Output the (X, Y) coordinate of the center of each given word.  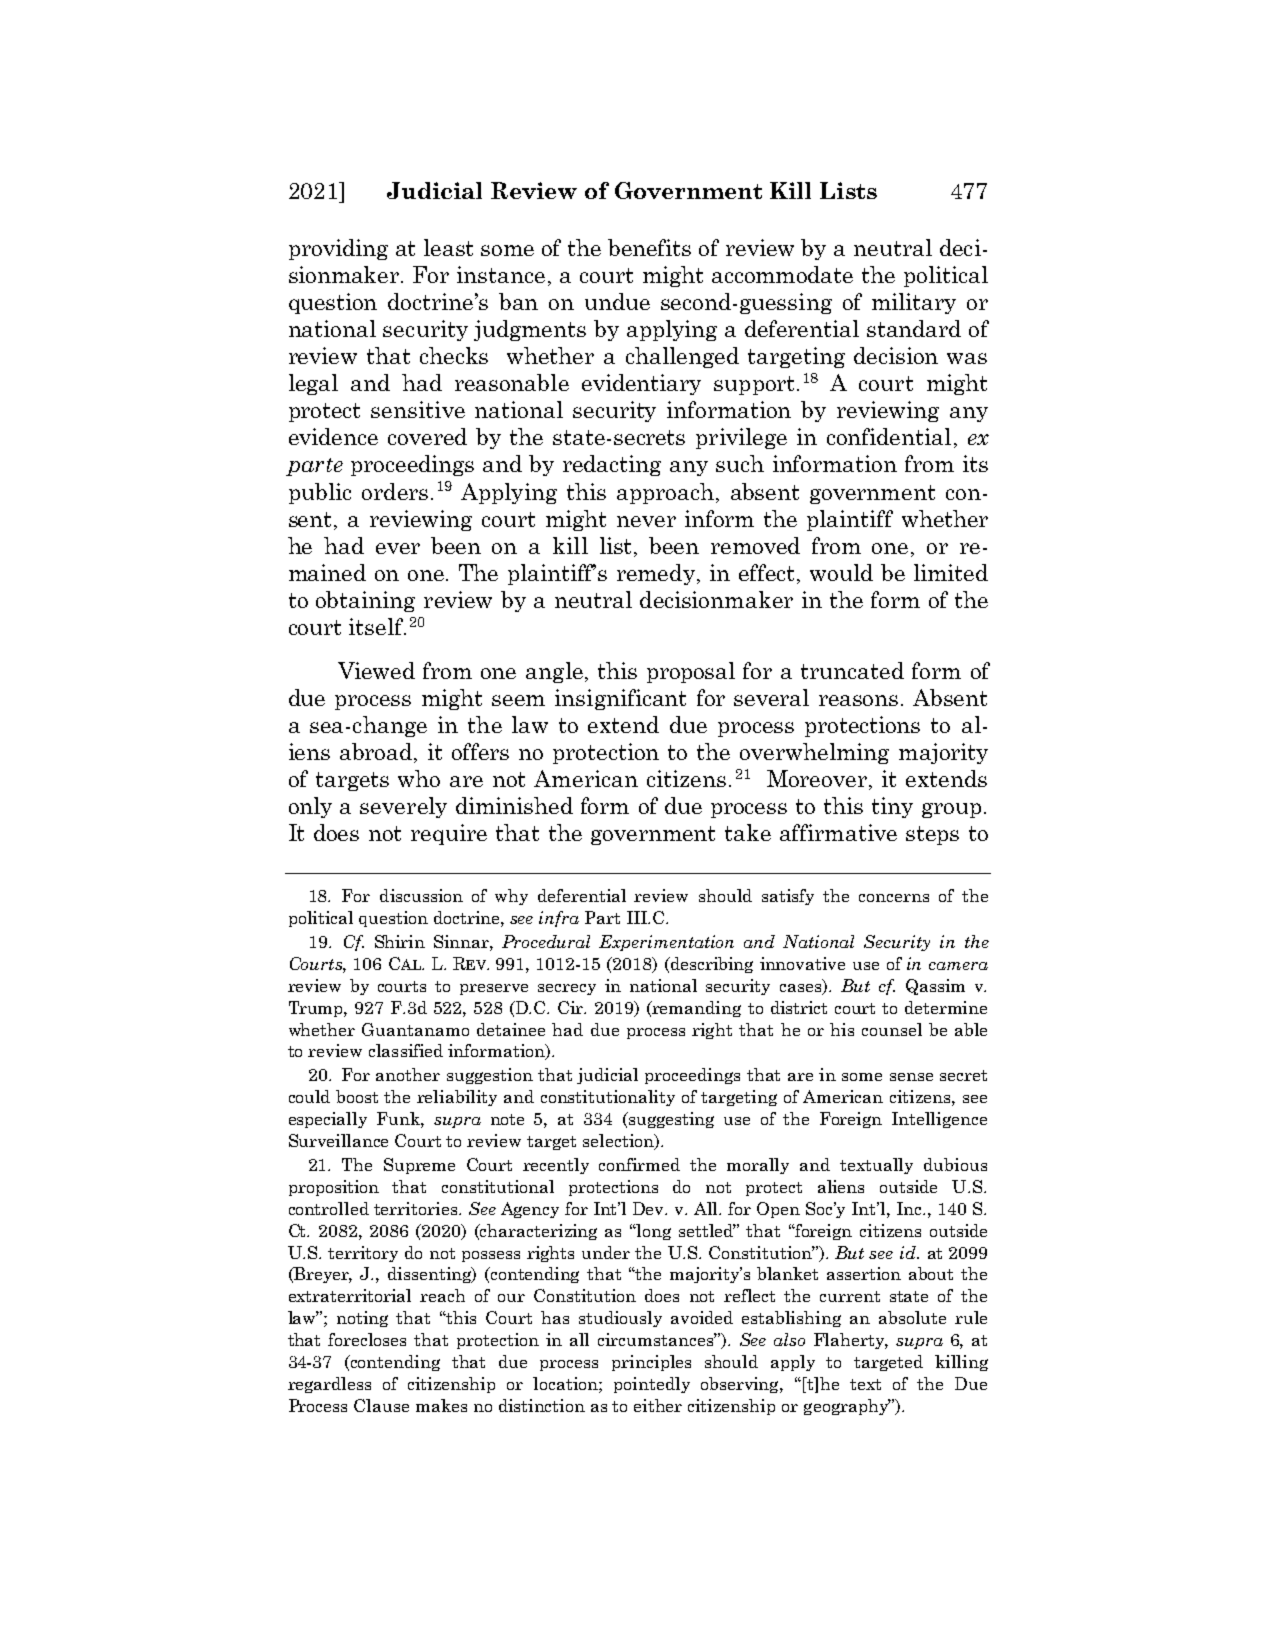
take (748, 832)
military (914, 303)
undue (617, 301)
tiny (892, 807)
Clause (381, 1405)
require (449, 834)
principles (651, 1363)
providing (338, 249)
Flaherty (850, 1341)
